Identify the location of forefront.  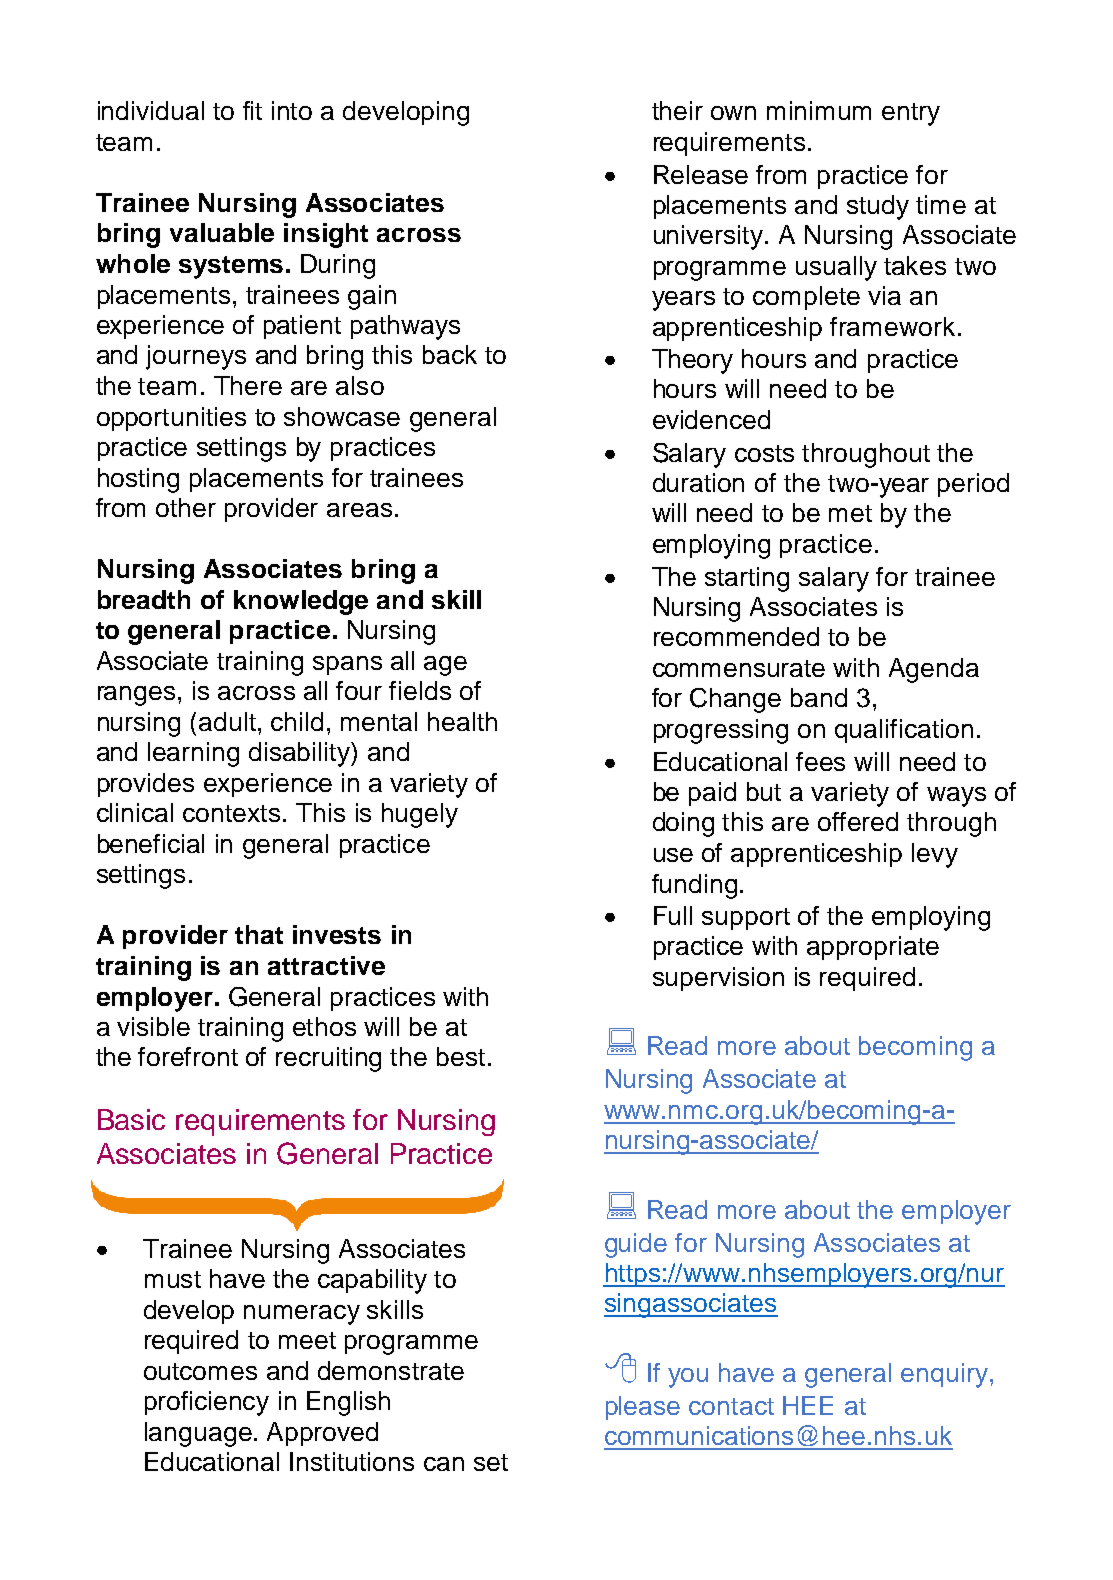
(188, 1056).
